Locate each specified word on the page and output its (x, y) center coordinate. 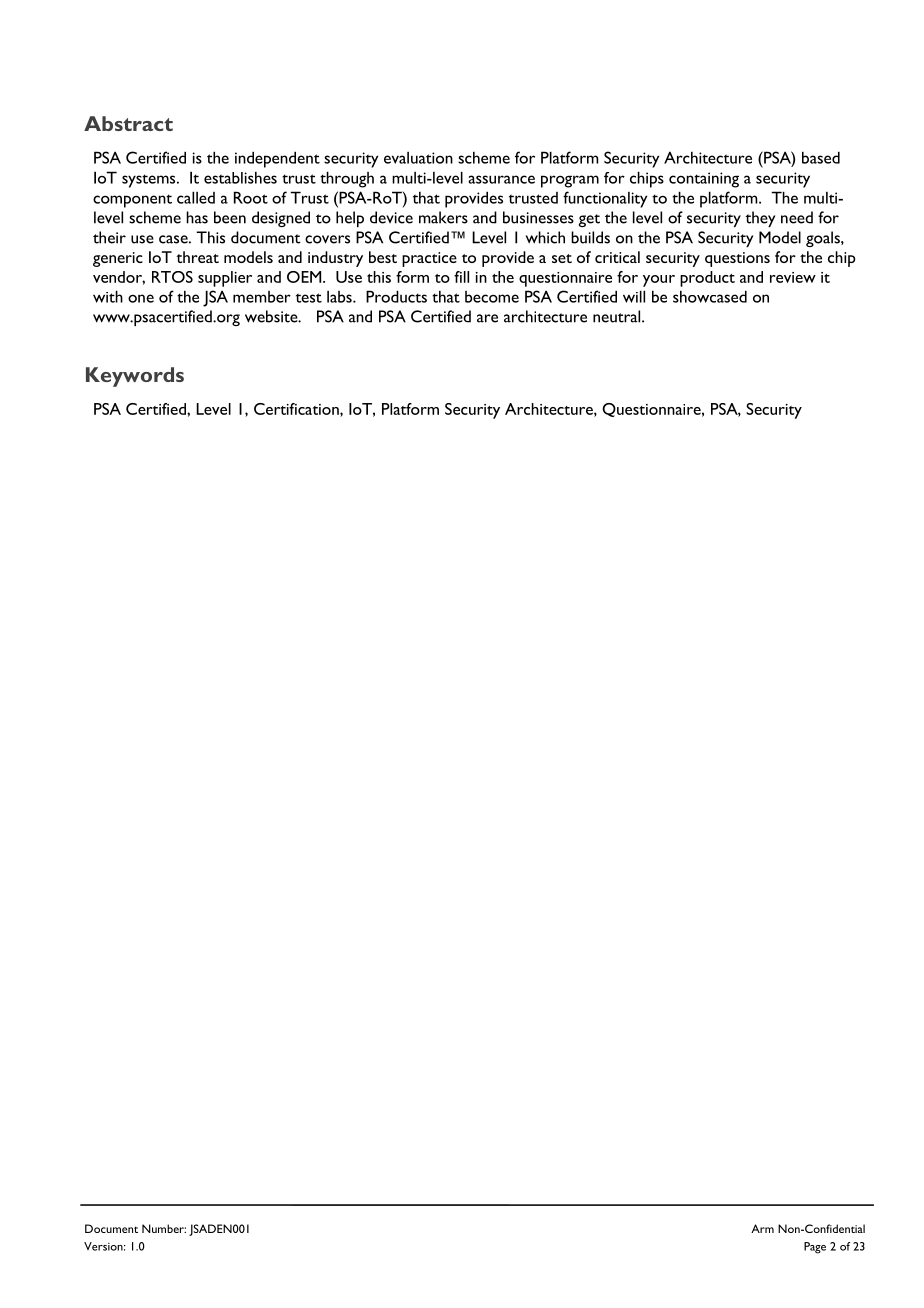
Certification (297, 410)
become (492, 297)
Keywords (135, 377)
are (487, 318)
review (793, 277)
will (634, 296)
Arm (762, 1228)
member (262, 297)
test (309, 298)
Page (815, 1248)
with (108, 296)
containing (704, 180)
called (196, 197)
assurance (501, 179)
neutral (618, 316)
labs (340, 297)
